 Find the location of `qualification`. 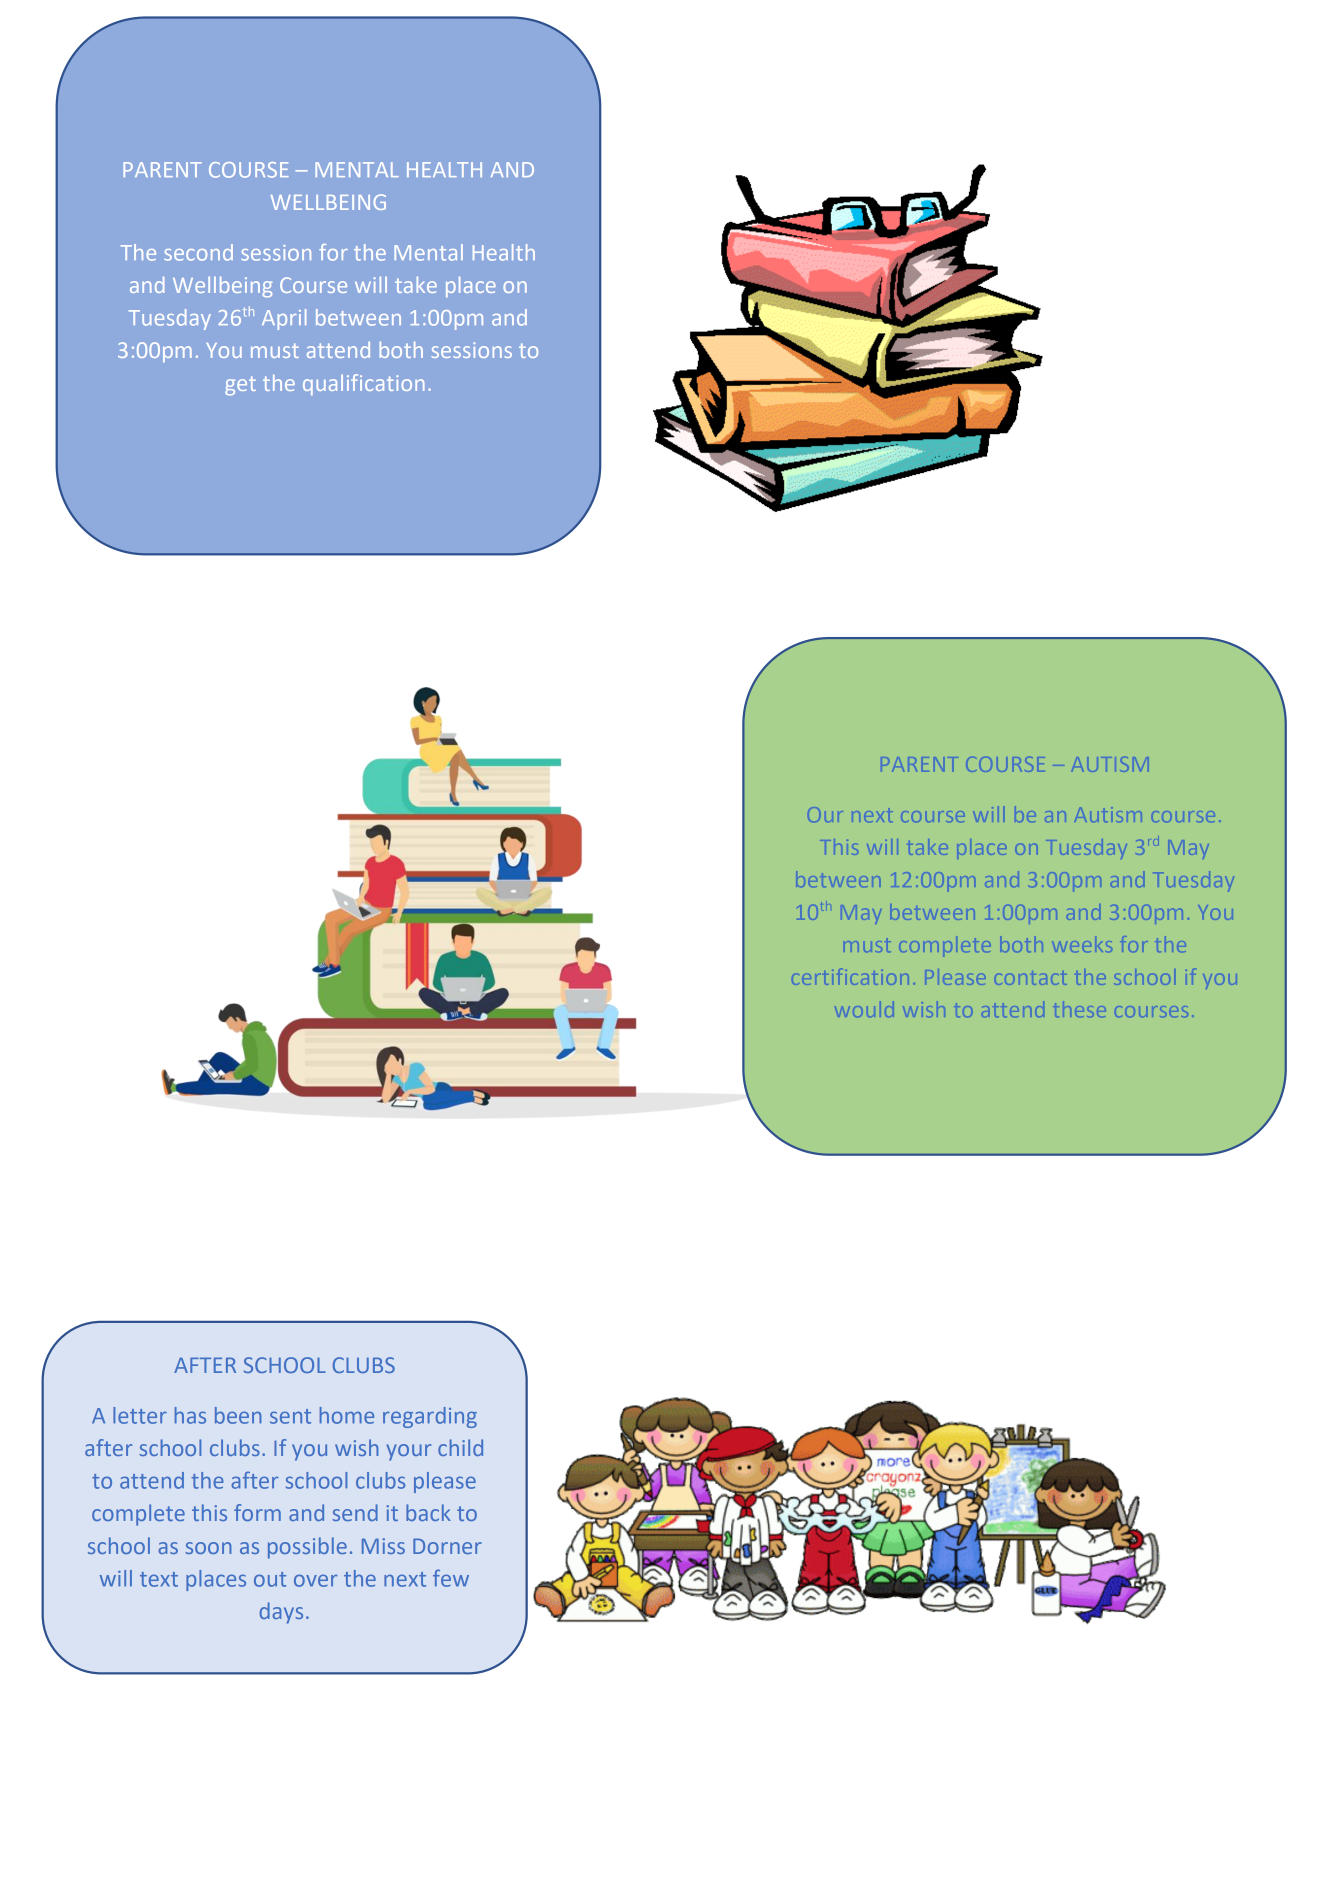

qualification is located at coordinates (364, 385).
